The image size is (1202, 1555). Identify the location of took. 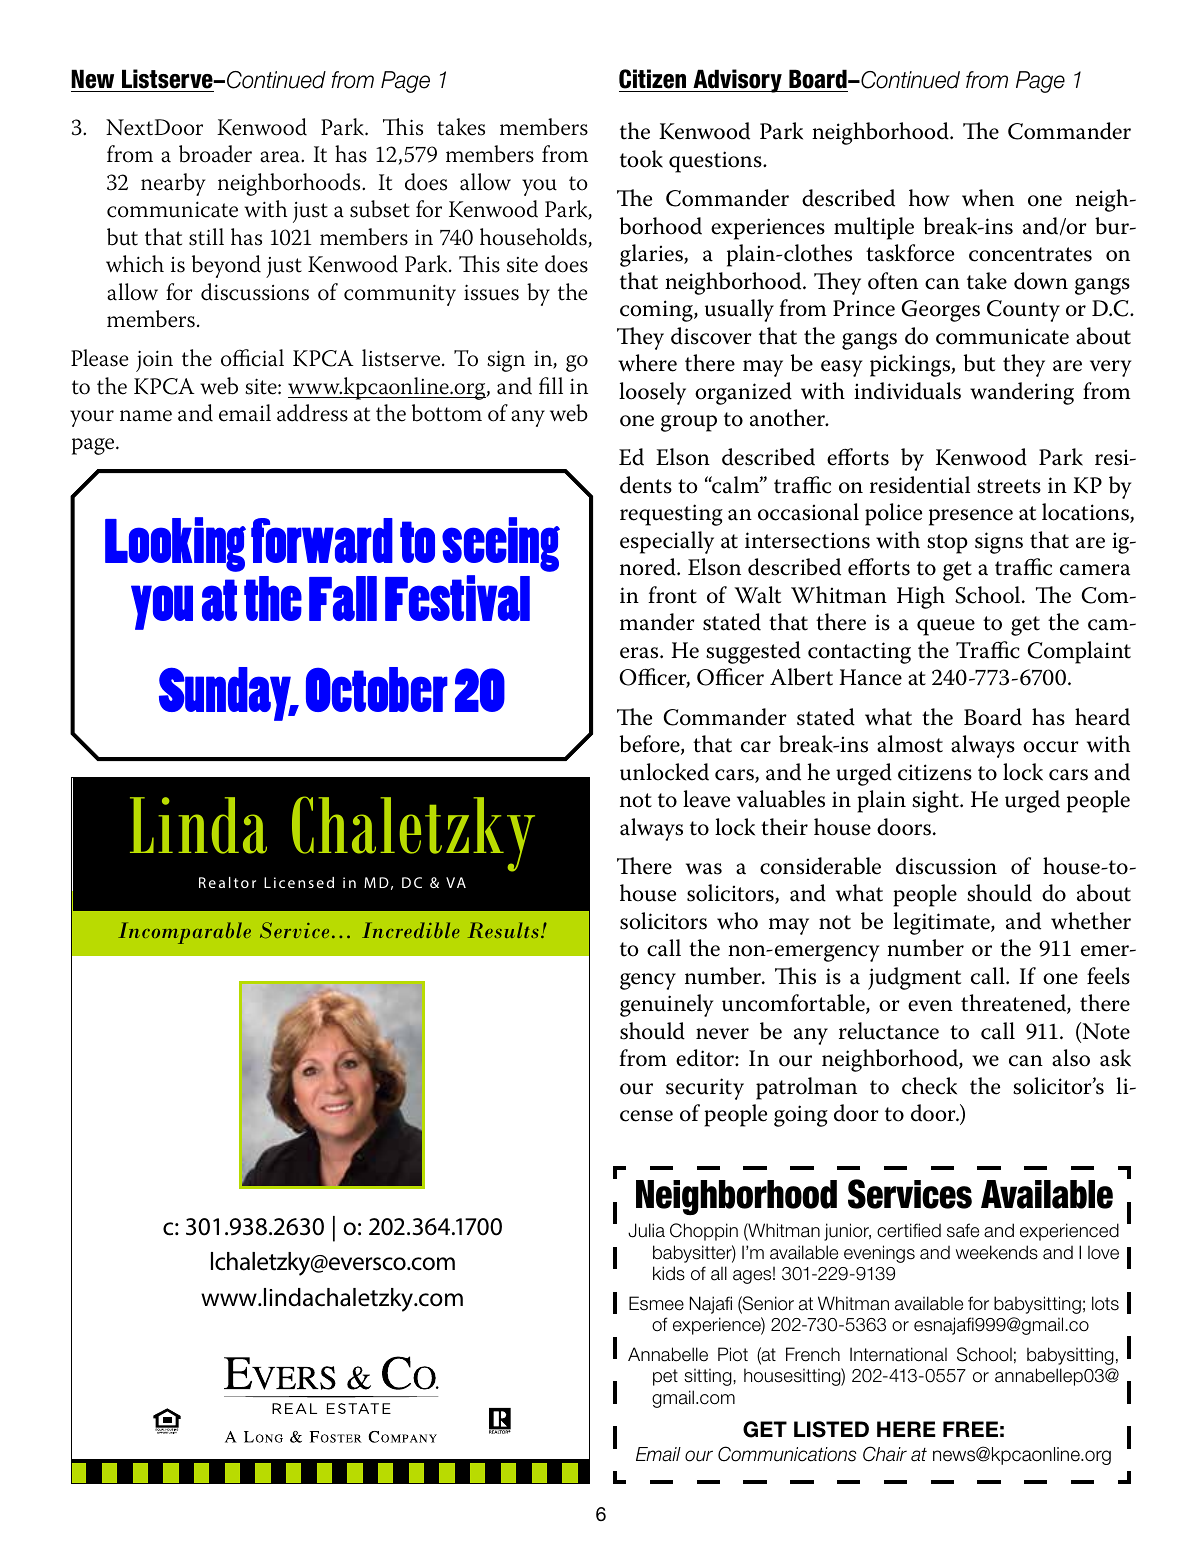
(641, 159).
